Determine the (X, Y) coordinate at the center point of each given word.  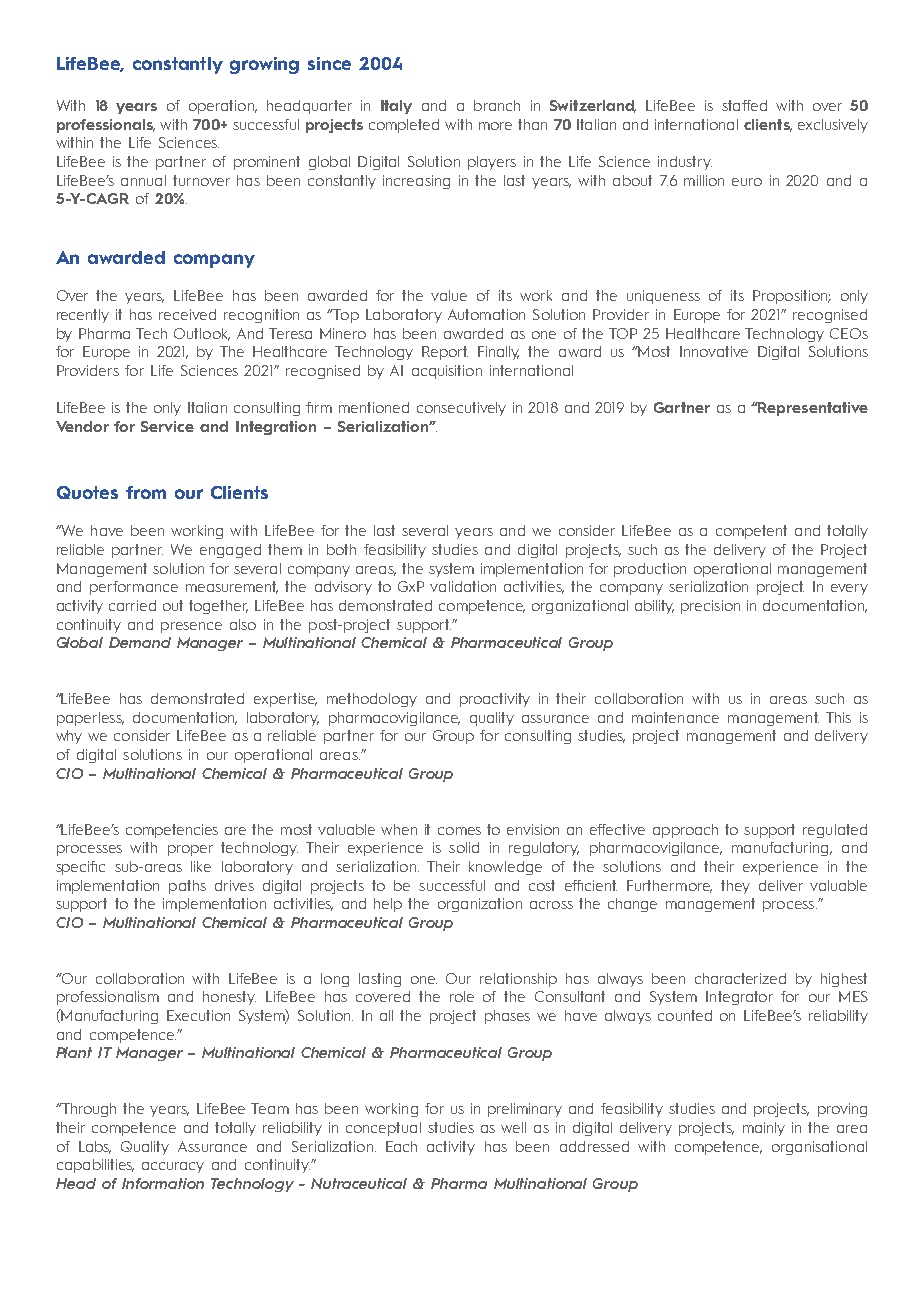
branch (497, 105)
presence (191, 627)
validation (463, 586)
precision (710, 607)
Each (401, 1146)
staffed (744, 105)
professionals (106, 126)
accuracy (173, 1167)
